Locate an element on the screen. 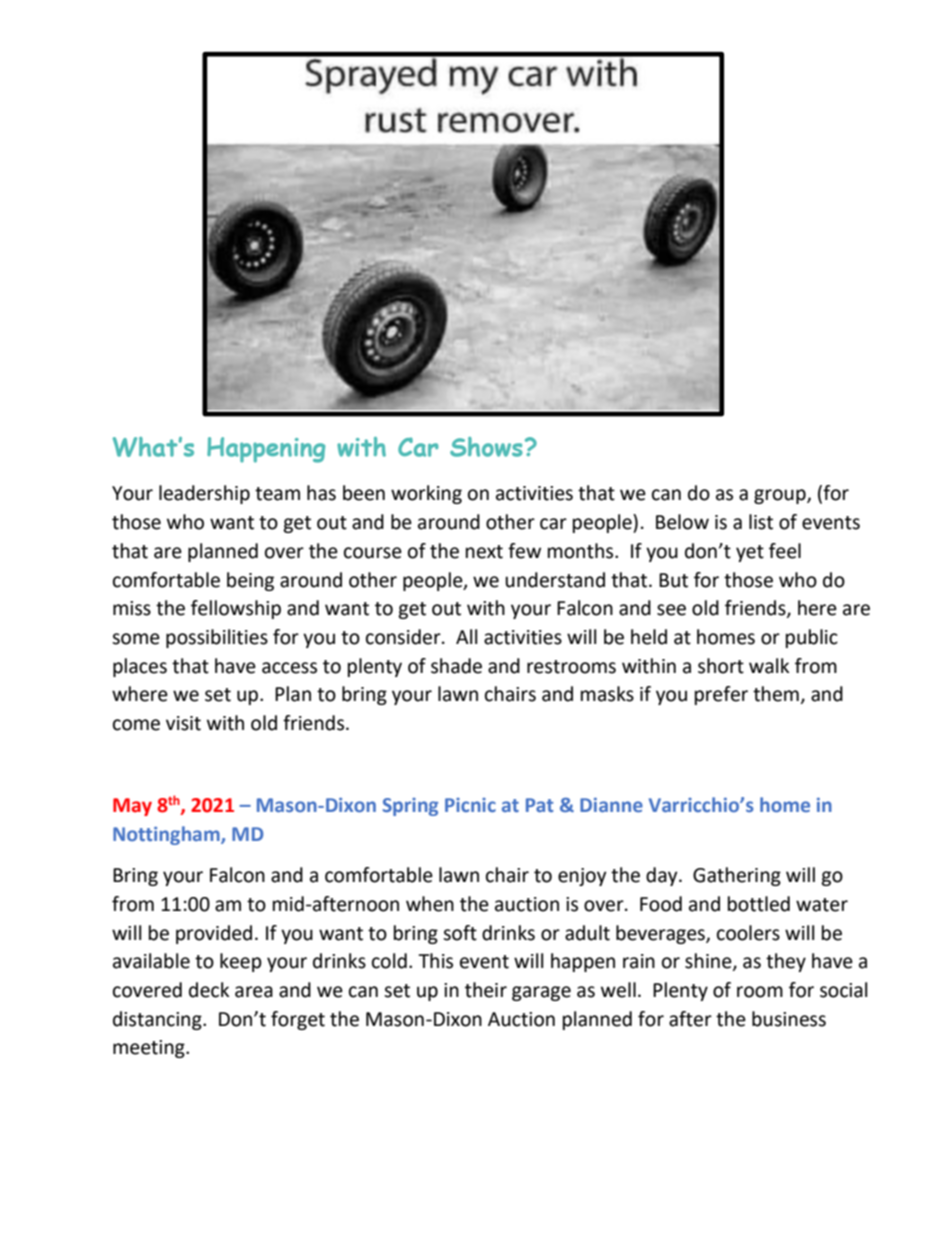 The image size is (952, 1233). distancing is located at coordinates (158, 1020).
